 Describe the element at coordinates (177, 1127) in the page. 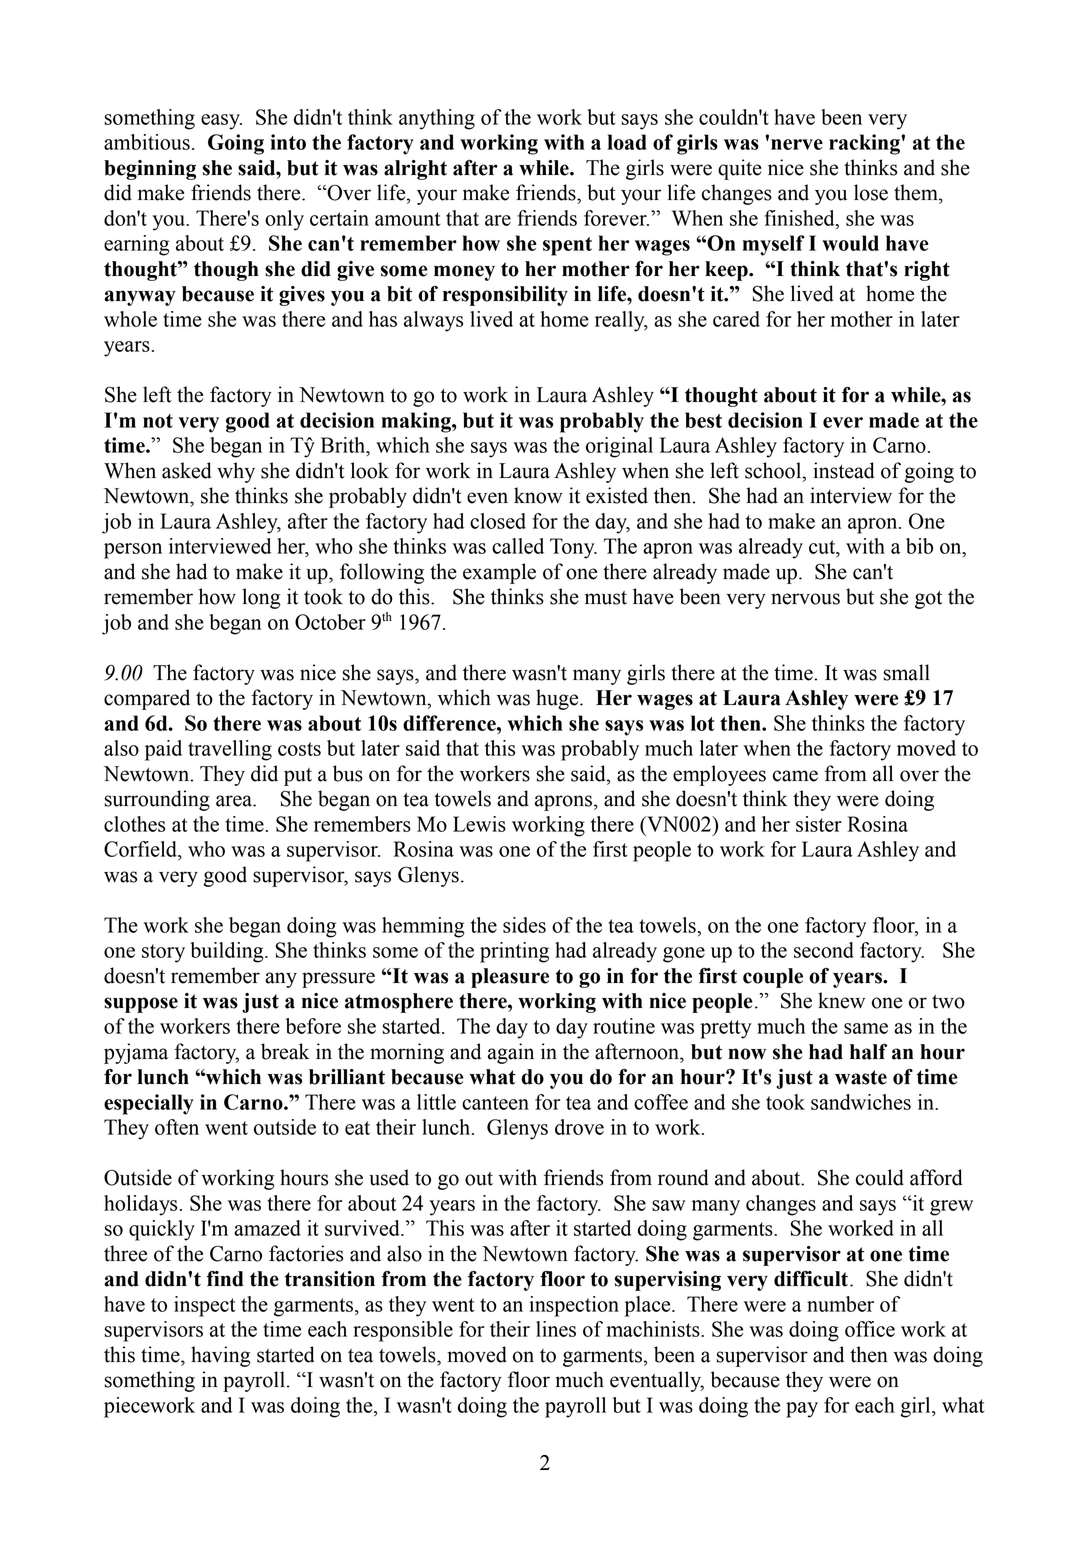

I see `often` at that location.
